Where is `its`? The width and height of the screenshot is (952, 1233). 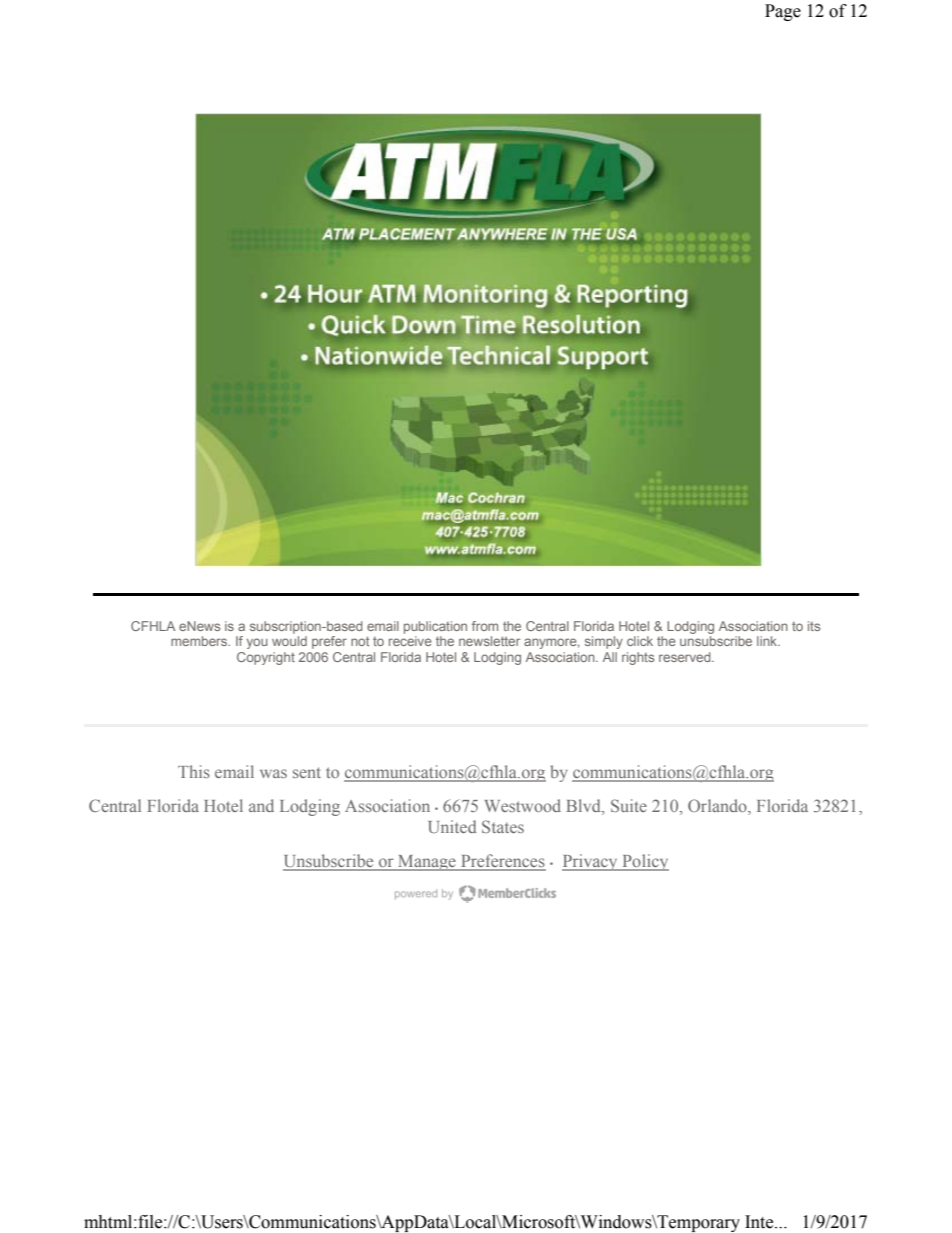
its is located at coordinates (814, 626).
